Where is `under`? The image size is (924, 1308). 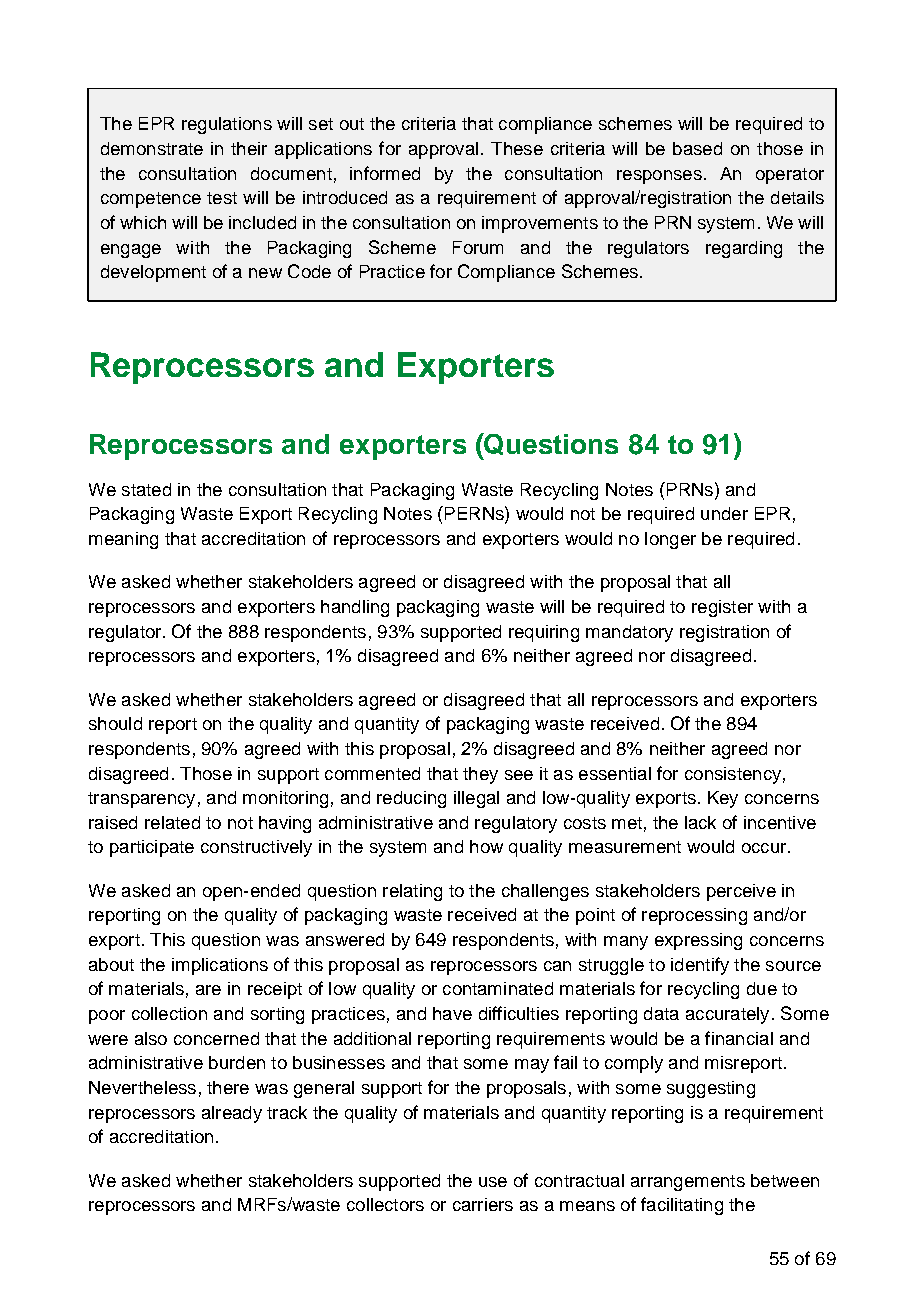 under is located at coordinates (724, 513).
